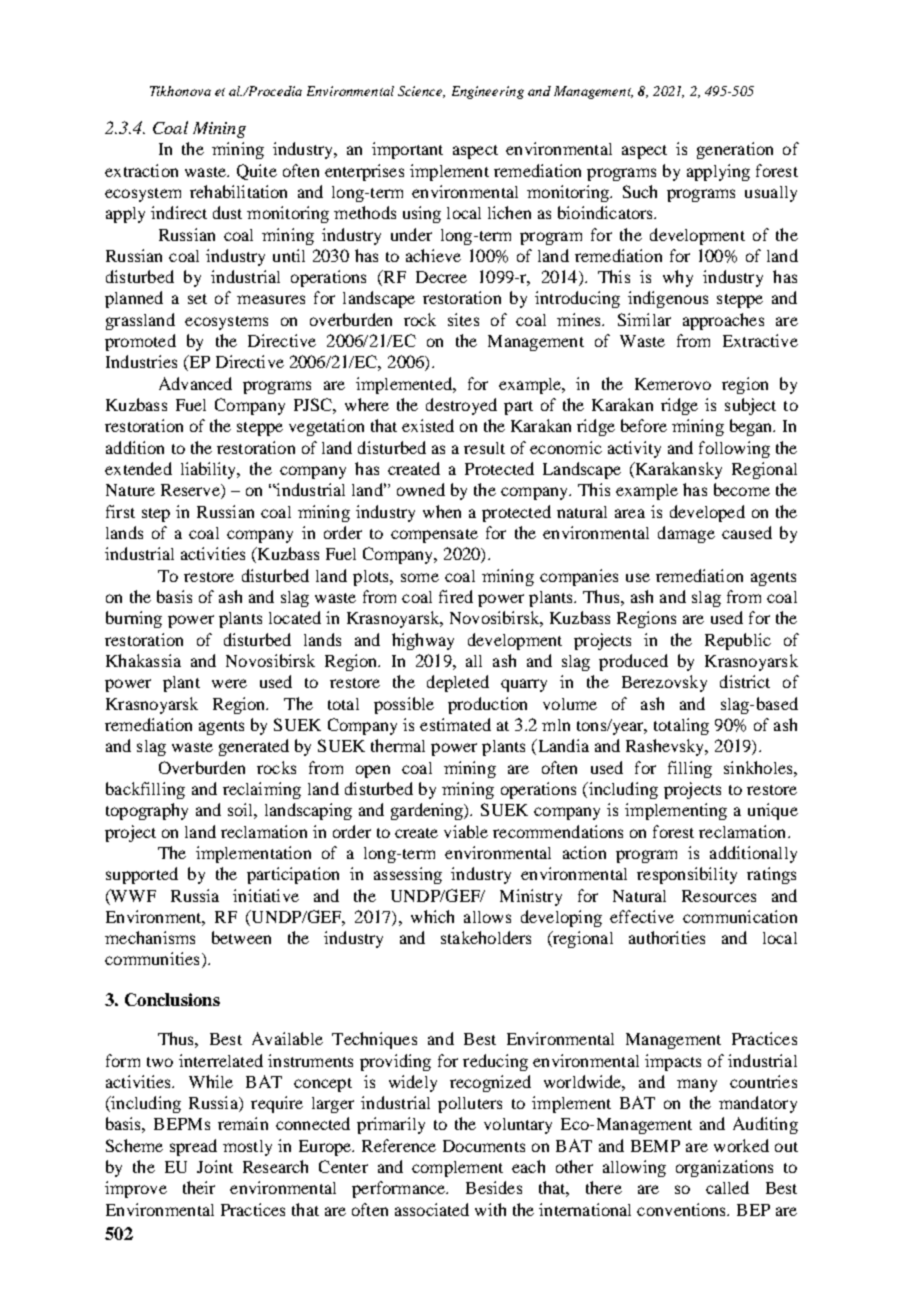 The width and height of the screenshot is (924, 1314). Describe the element at coordinates (750, 406) in the screenshot. I see `subject` at that location.
